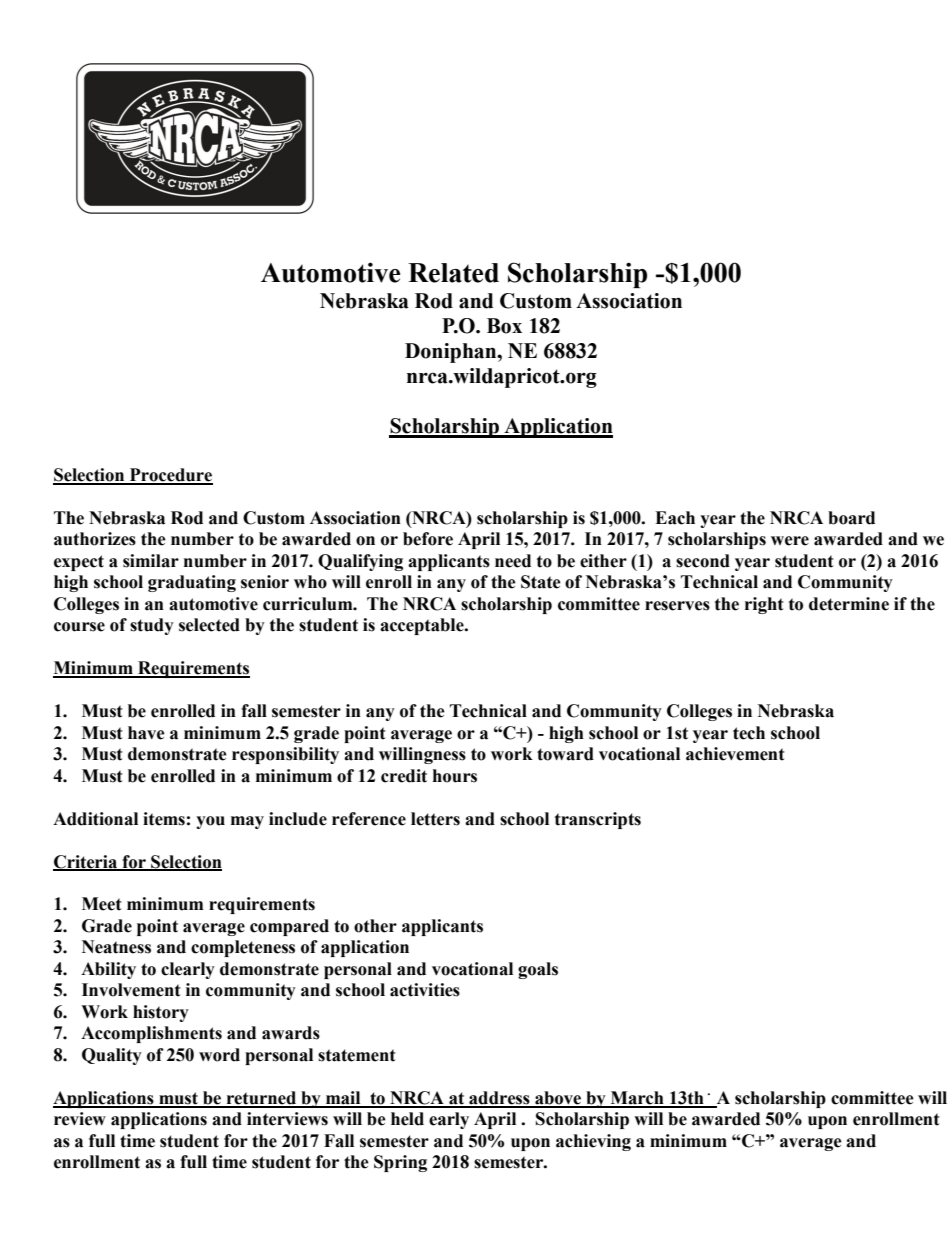  I want to click on Box, so click(504, 326).
